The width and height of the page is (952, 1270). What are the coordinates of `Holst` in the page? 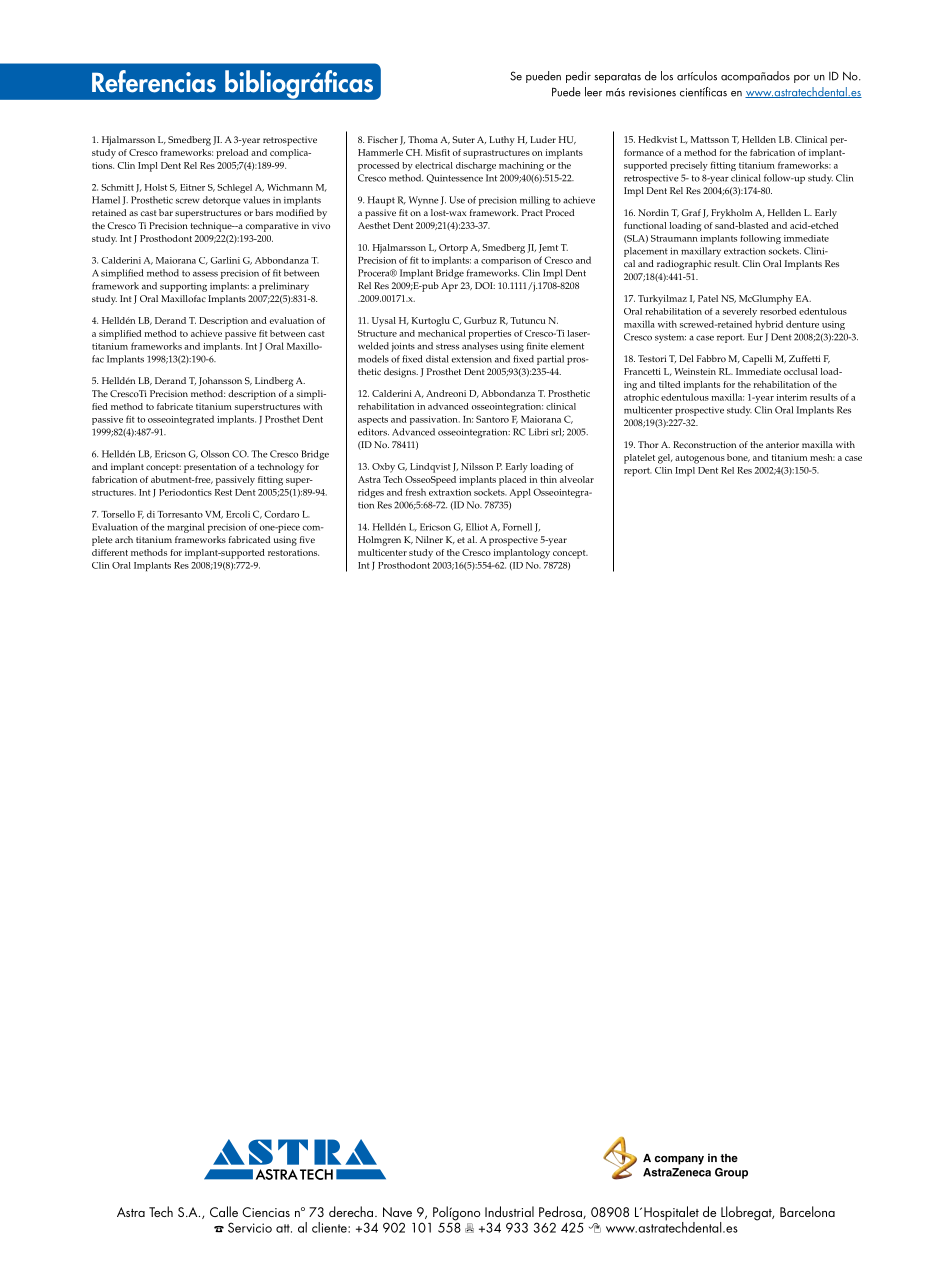 It's located at (156, 187).
